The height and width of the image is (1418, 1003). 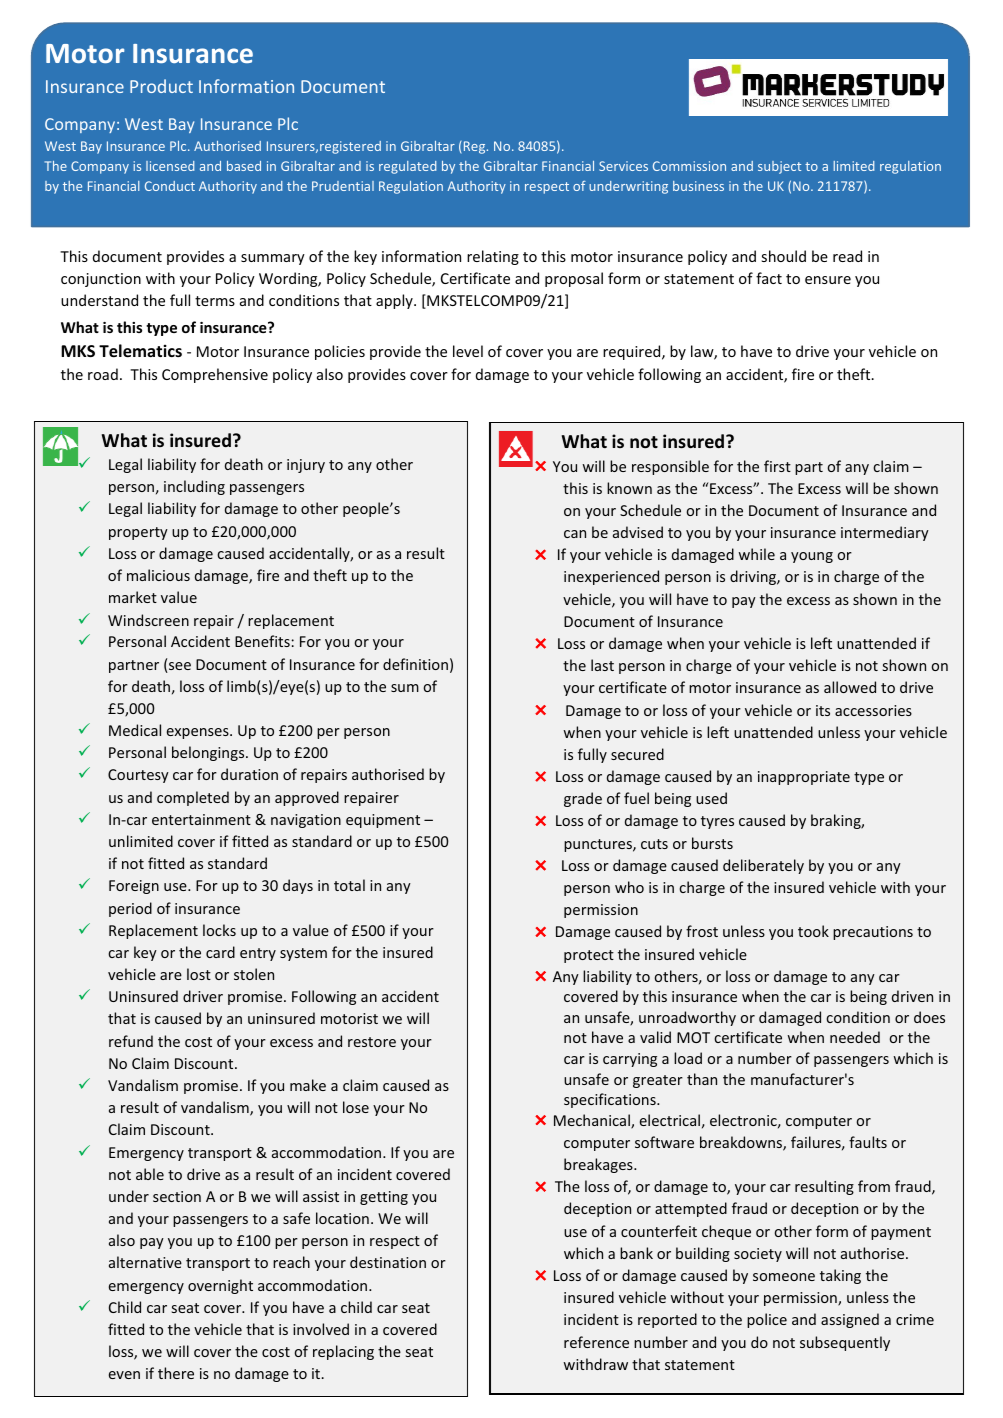 What do you see at coordinates (468, 351) in the image?
I see `level` at bounding box center [468, 351].
